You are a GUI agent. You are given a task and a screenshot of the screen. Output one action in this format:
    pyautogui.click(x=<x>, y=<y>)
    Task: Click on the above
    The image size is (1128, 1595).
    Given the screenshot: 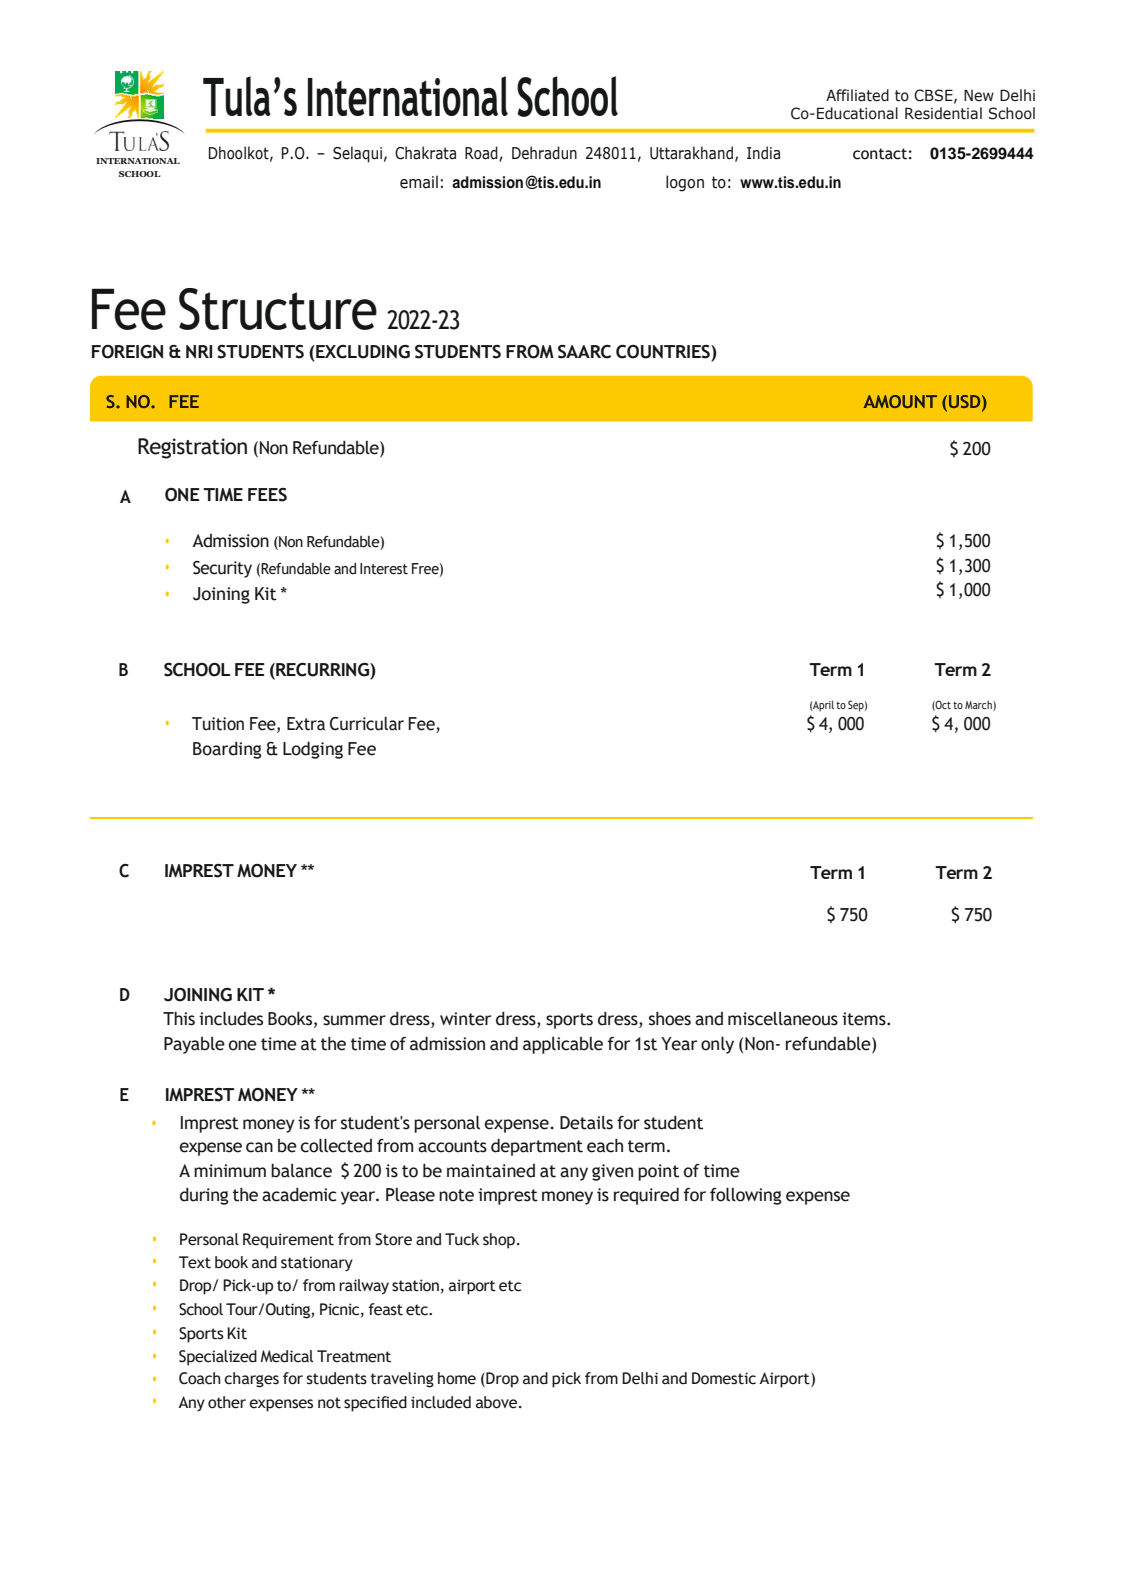 What is the action you would take?
    pyautogui.click(x=498, y=1402)
